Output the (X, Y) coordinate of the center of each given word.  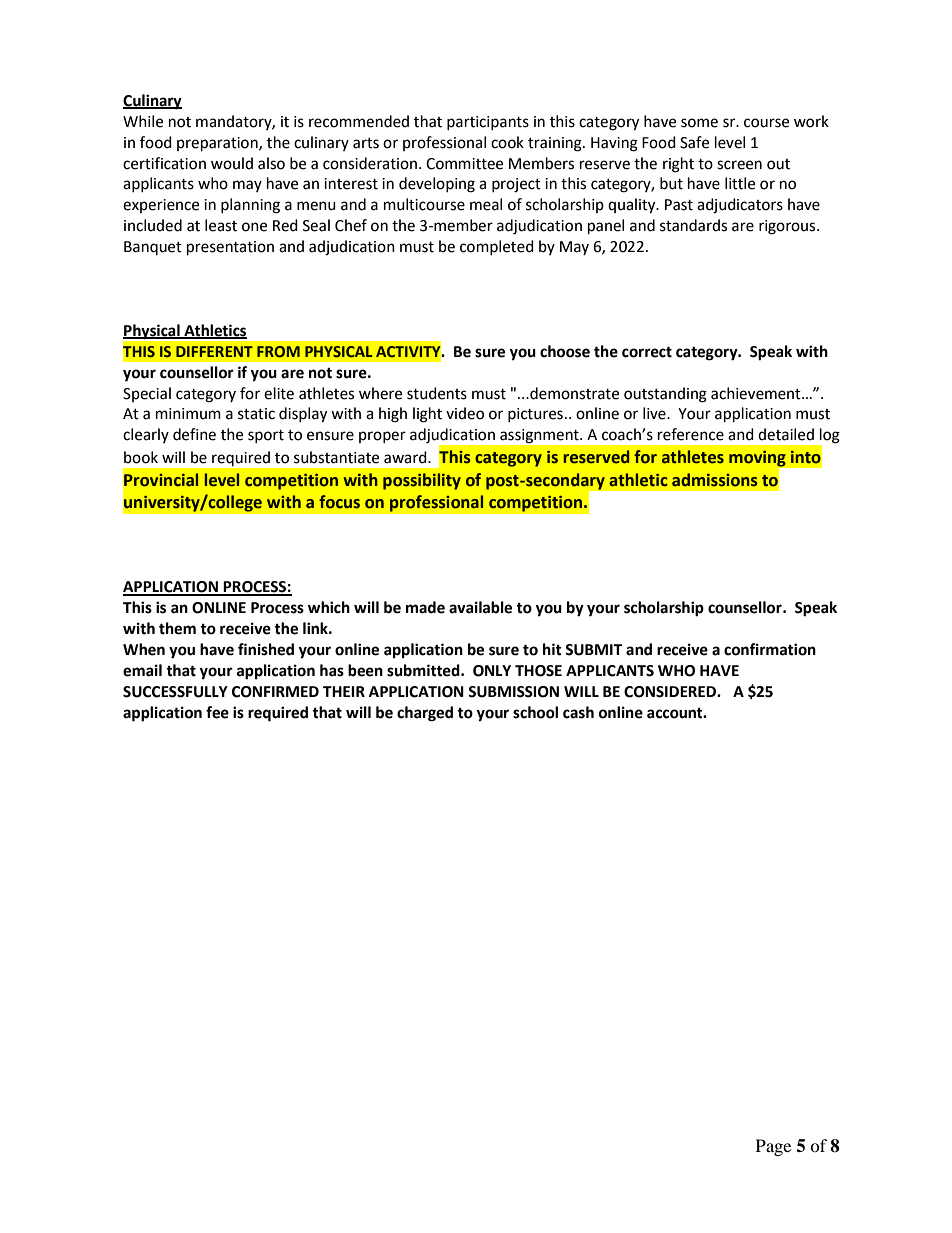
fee (217, 712)
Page (773, 1147)
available (480, 607)
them (177, 628)
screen (739, 165)
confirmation (770, 649)
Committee (464, 164)
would (232, 163)
